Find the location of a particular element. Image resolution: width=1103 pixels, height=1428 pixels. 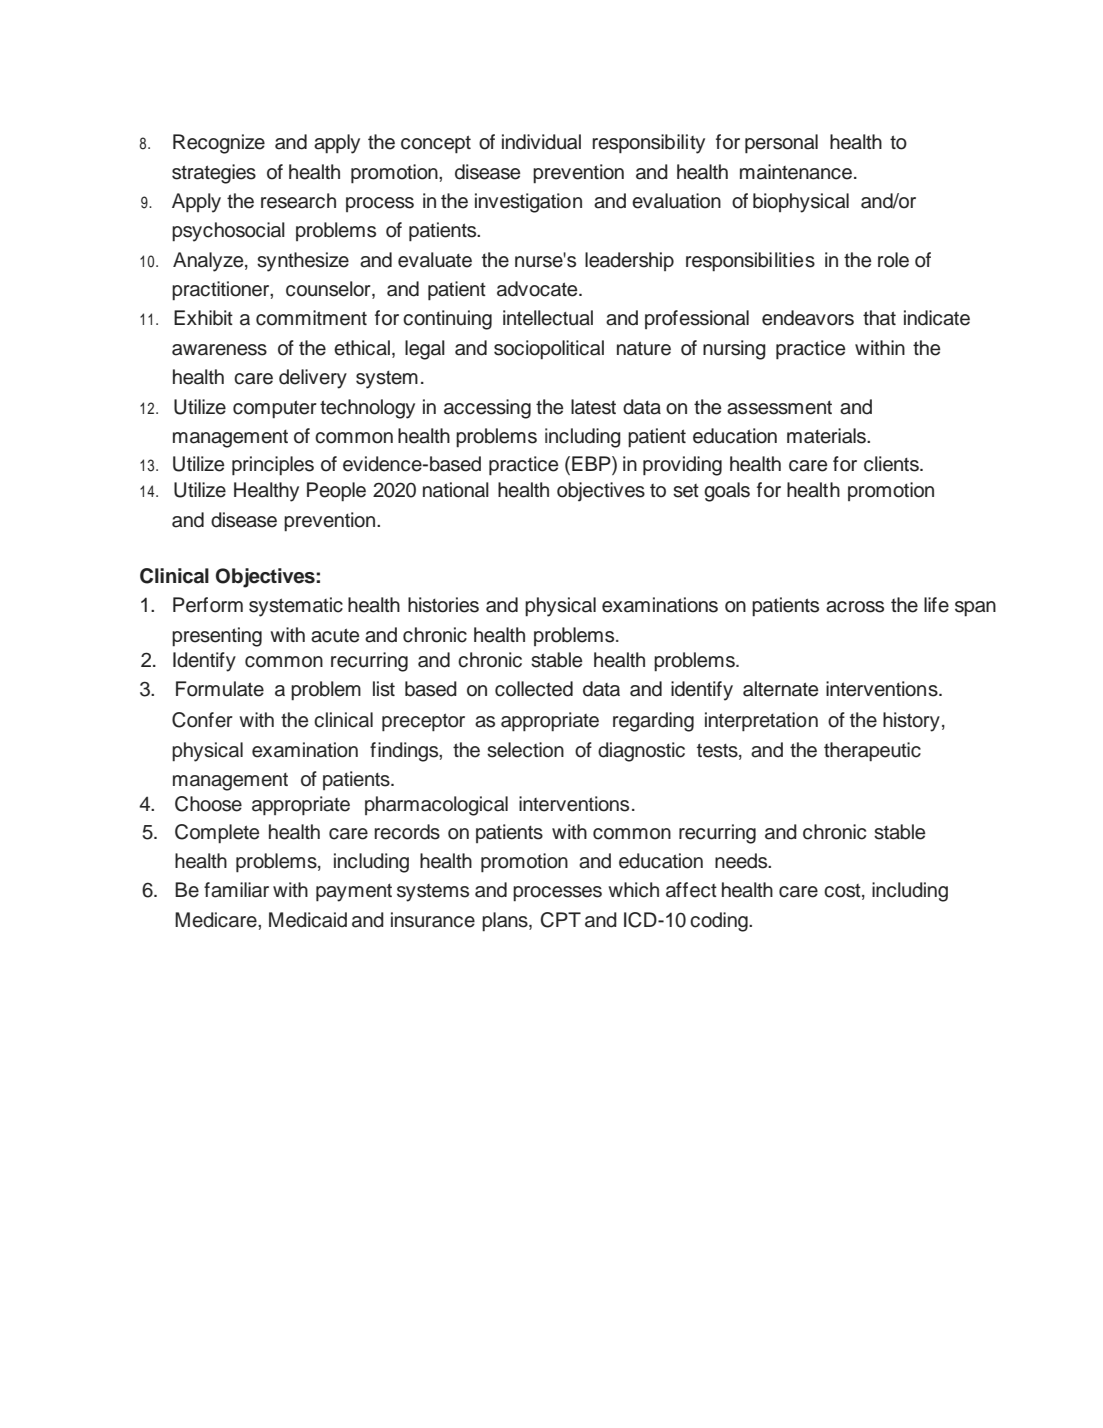

delivery is located at coordinates (313, 379).
